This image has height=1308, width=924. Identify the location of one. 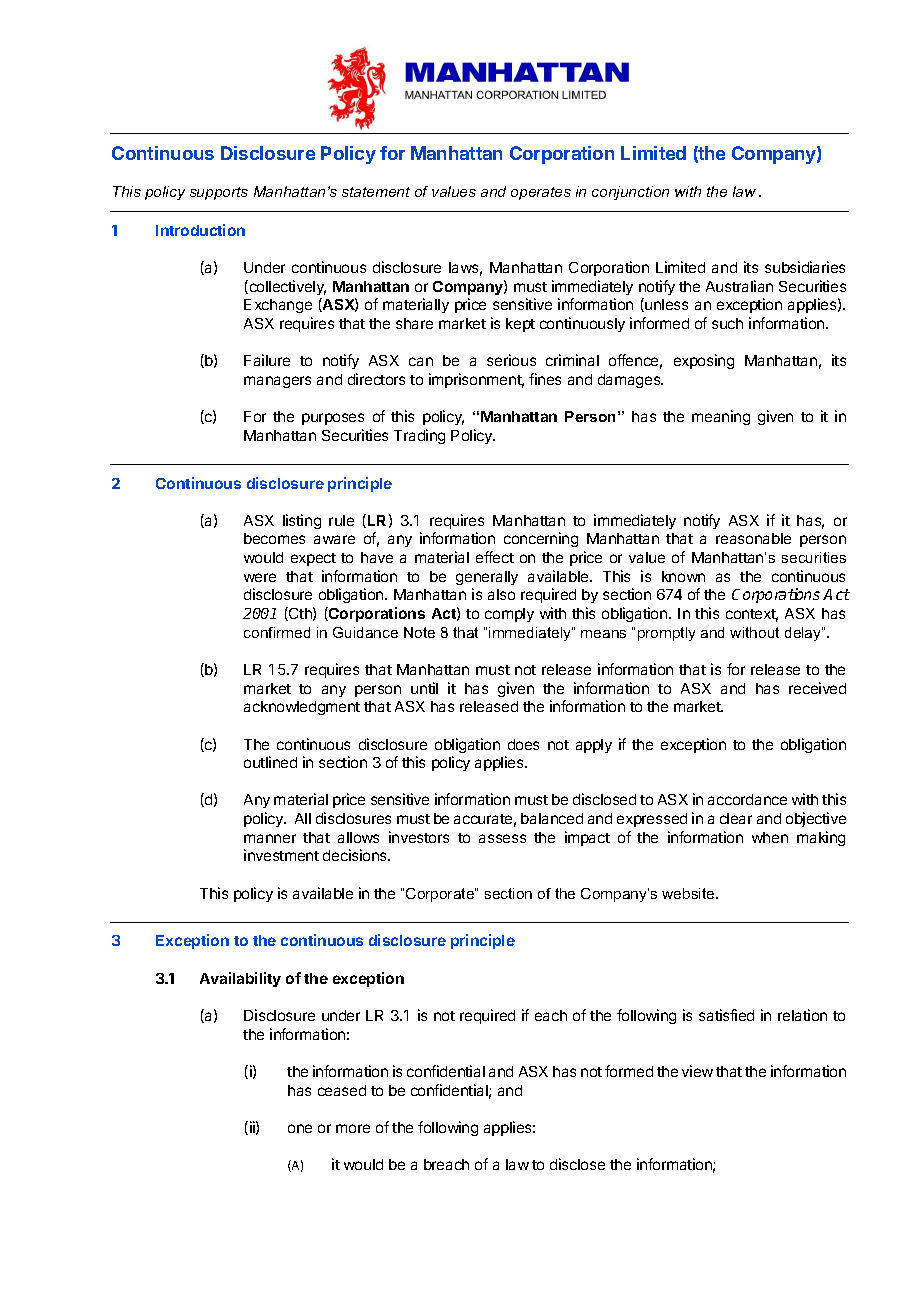
(300, 1128).
